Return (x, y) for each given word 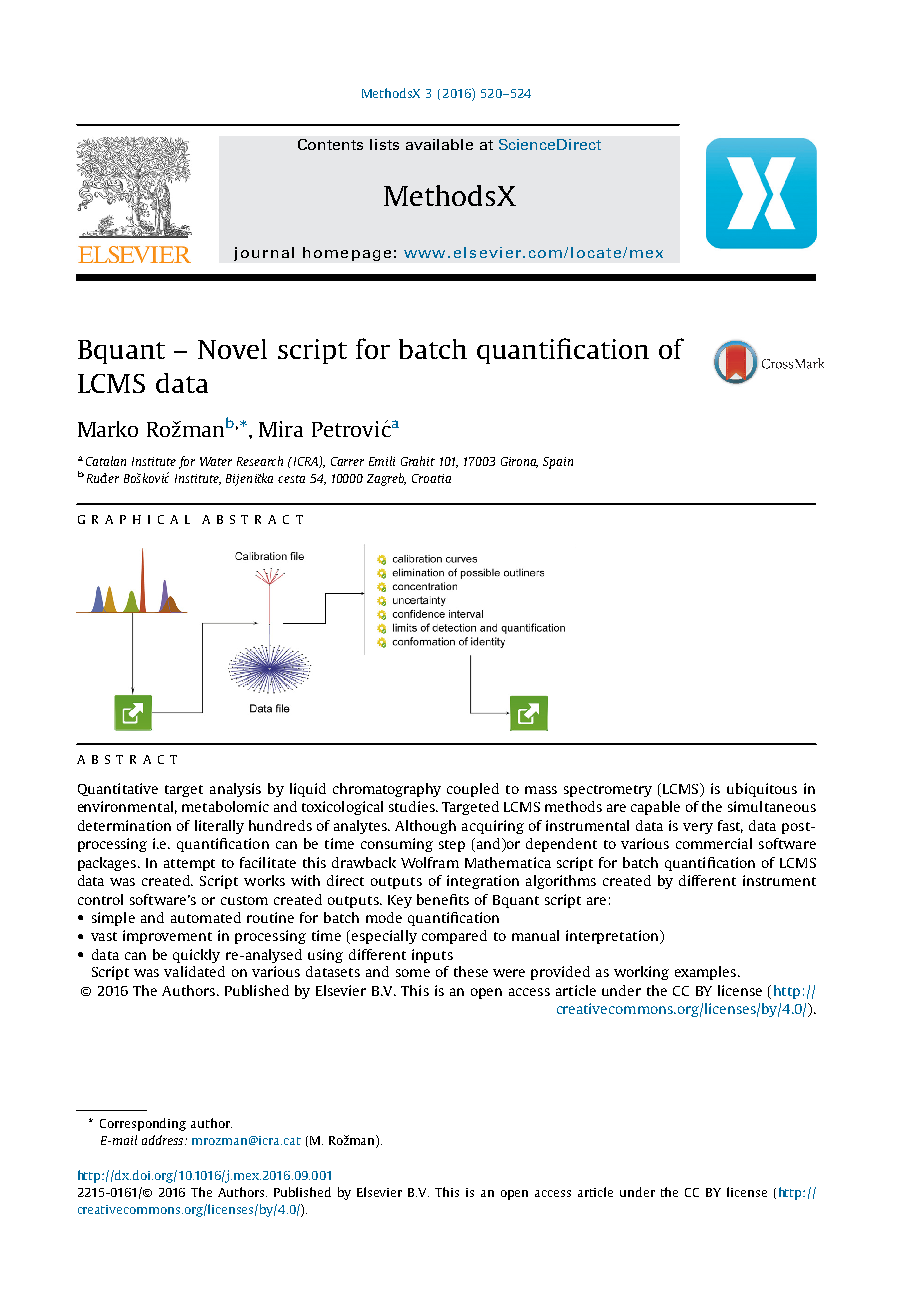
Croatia (431, 478)
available (439, 144)
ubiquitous (762, 790)
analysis (235, 790)
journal (264, 254)
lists (384, 144)
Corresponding (143, 1124)
